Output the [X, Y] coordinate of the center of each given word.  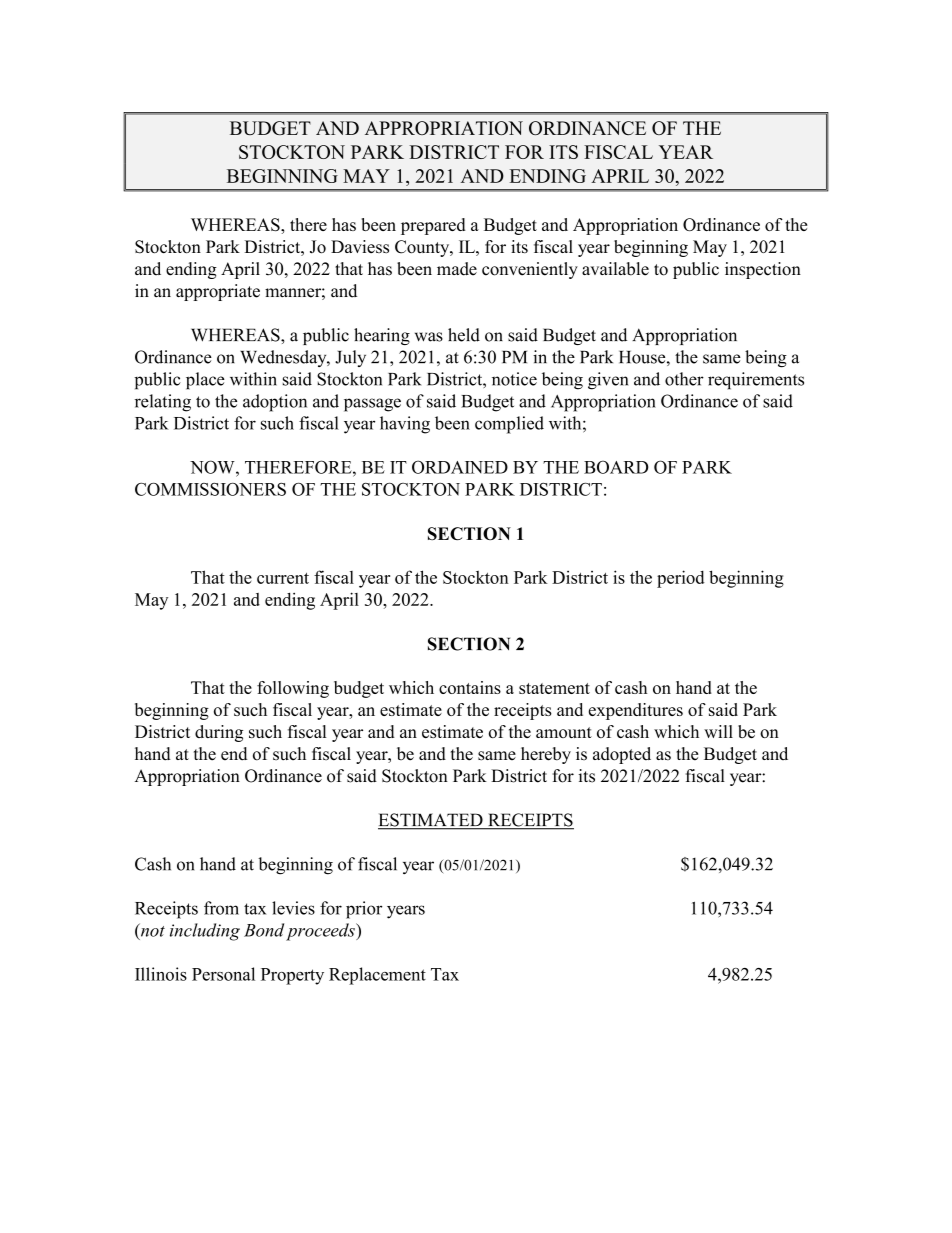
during [219, 733]
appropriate [218, 292]
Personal [223, 974]
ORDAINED [460, 467]
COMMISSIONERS [210, 489]
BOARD [616, 467]
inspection [763, 270]
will [718, 731]
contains [470, 687]
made [457, 269]
